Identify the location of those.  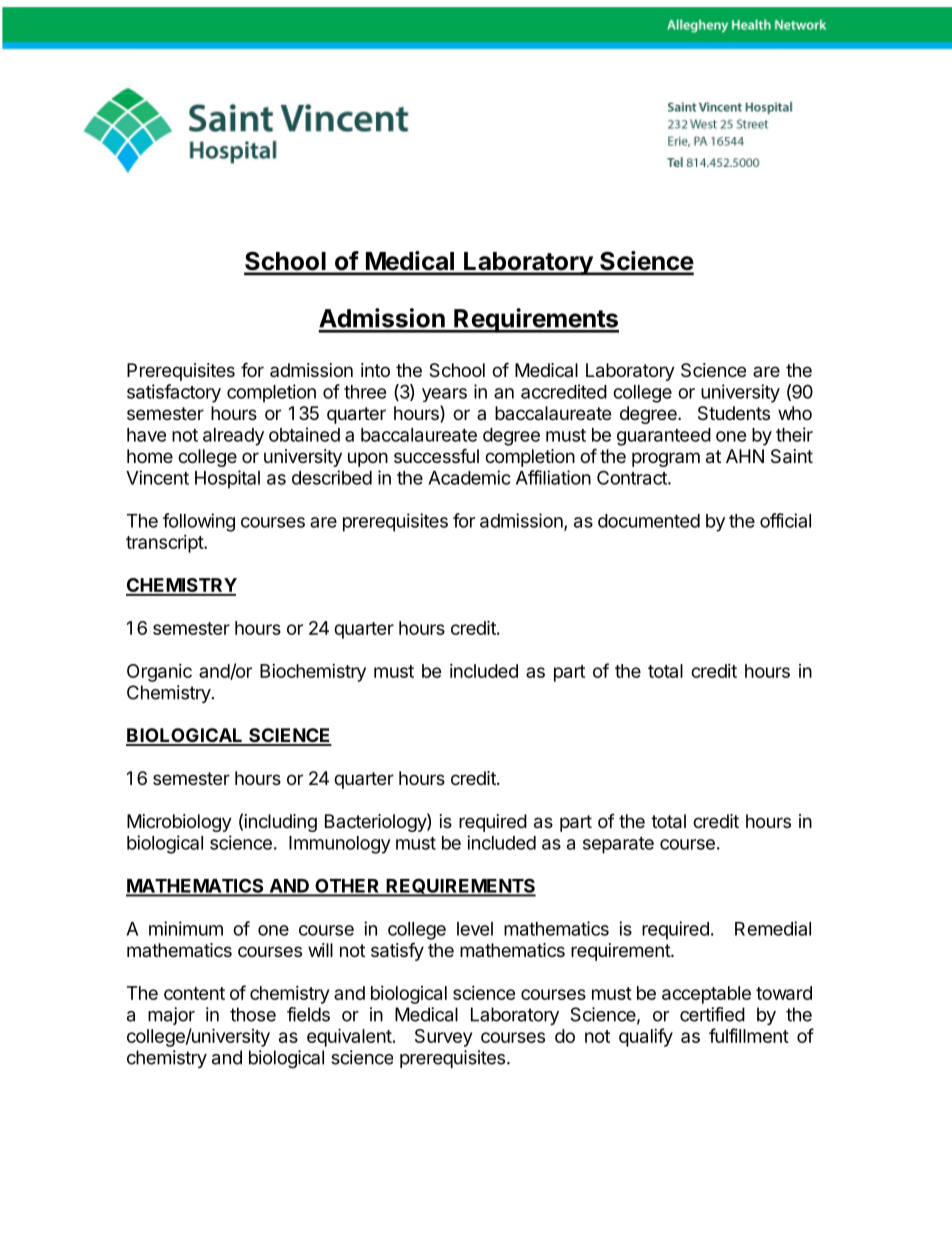
(253, 1014).
